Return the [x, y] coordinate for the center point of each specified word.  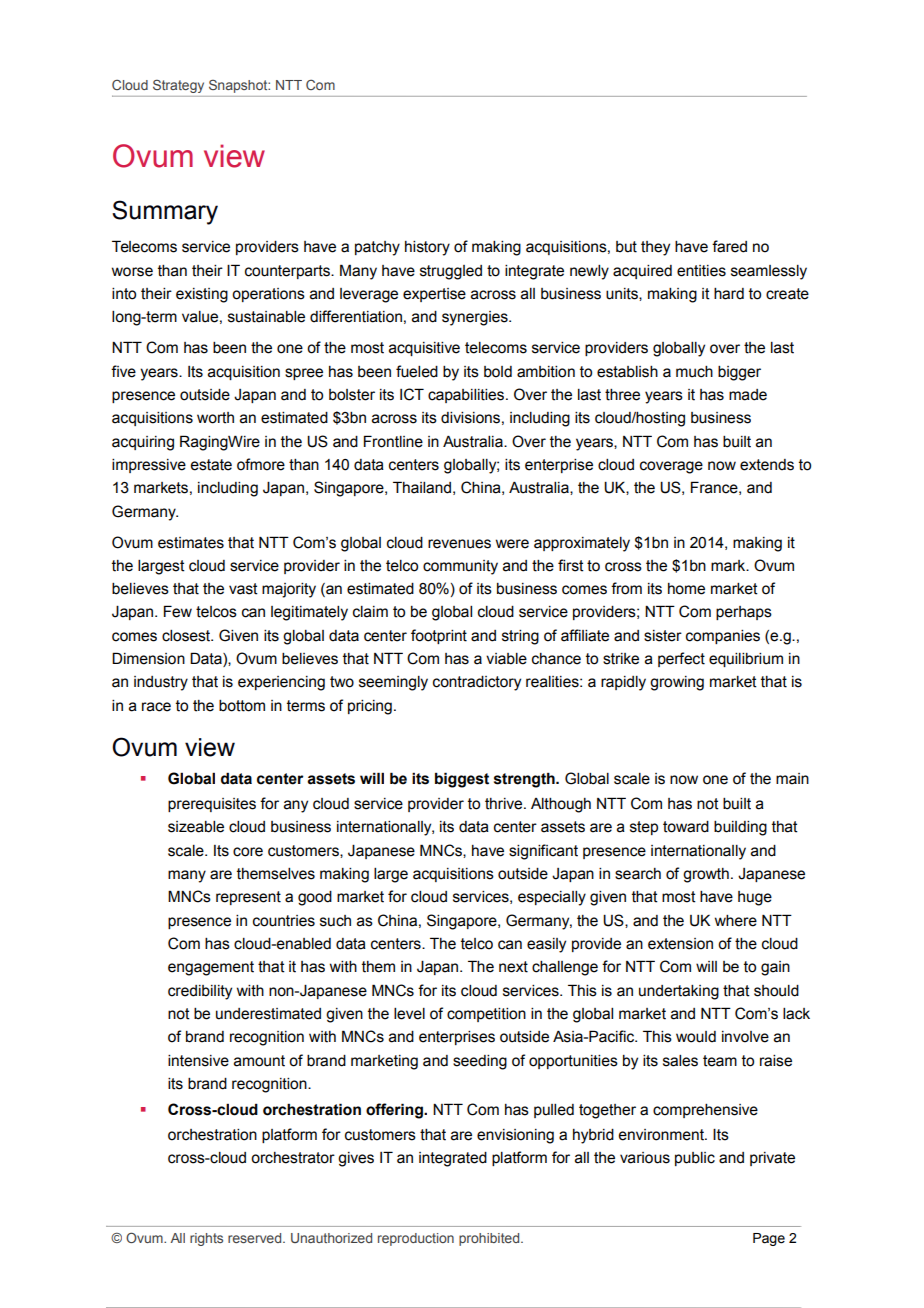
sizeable [196, 827]
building [740, 828]
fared [729, 246]
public [695, 1159]
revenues [459, 544]
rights [206, 1239]
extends [767, 465]
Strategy [178, 86]
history [427, 248]
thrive [505, 804]
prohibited [490, 1239]
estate [211, 465]
